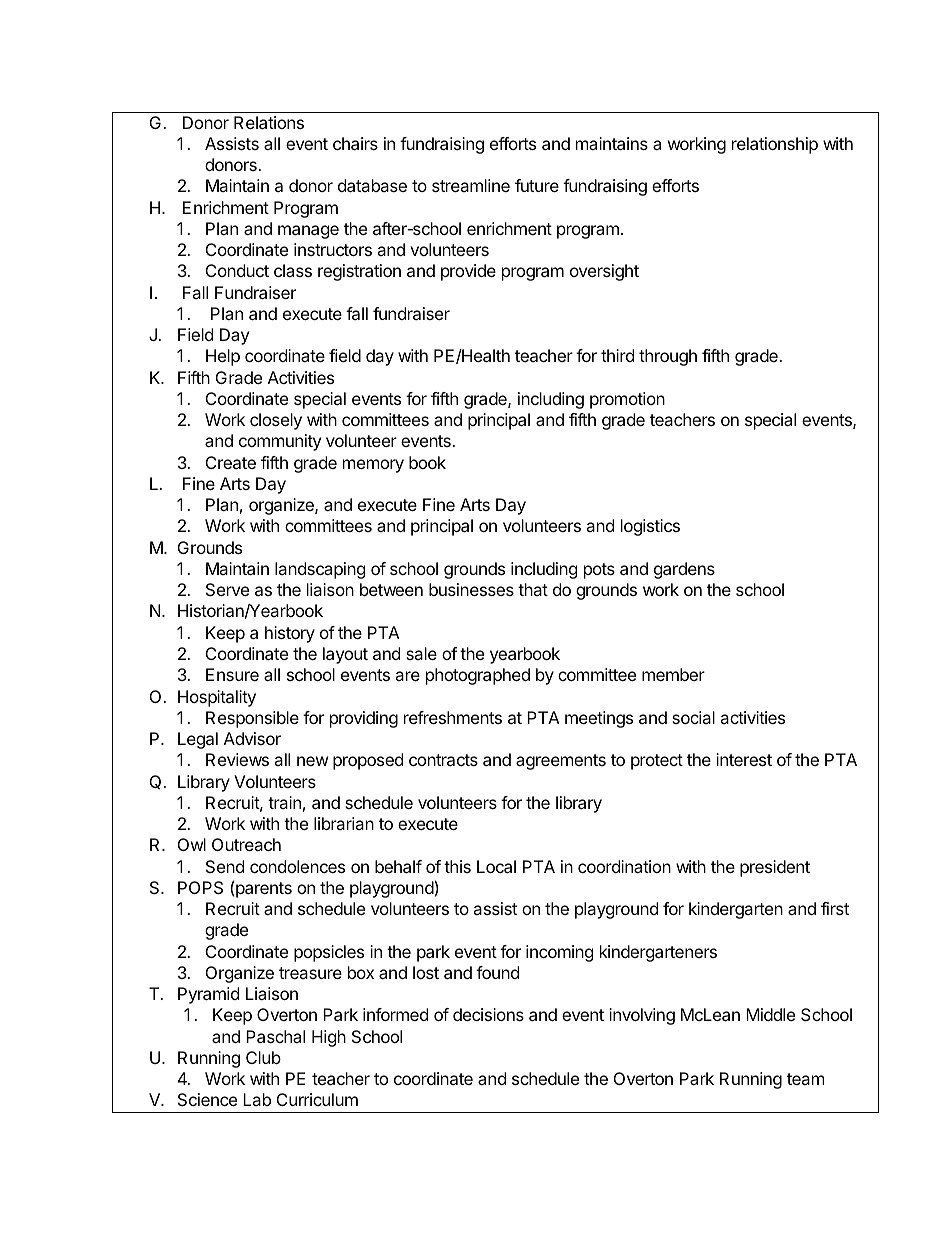  I want to click on future, so click(537, 185).
